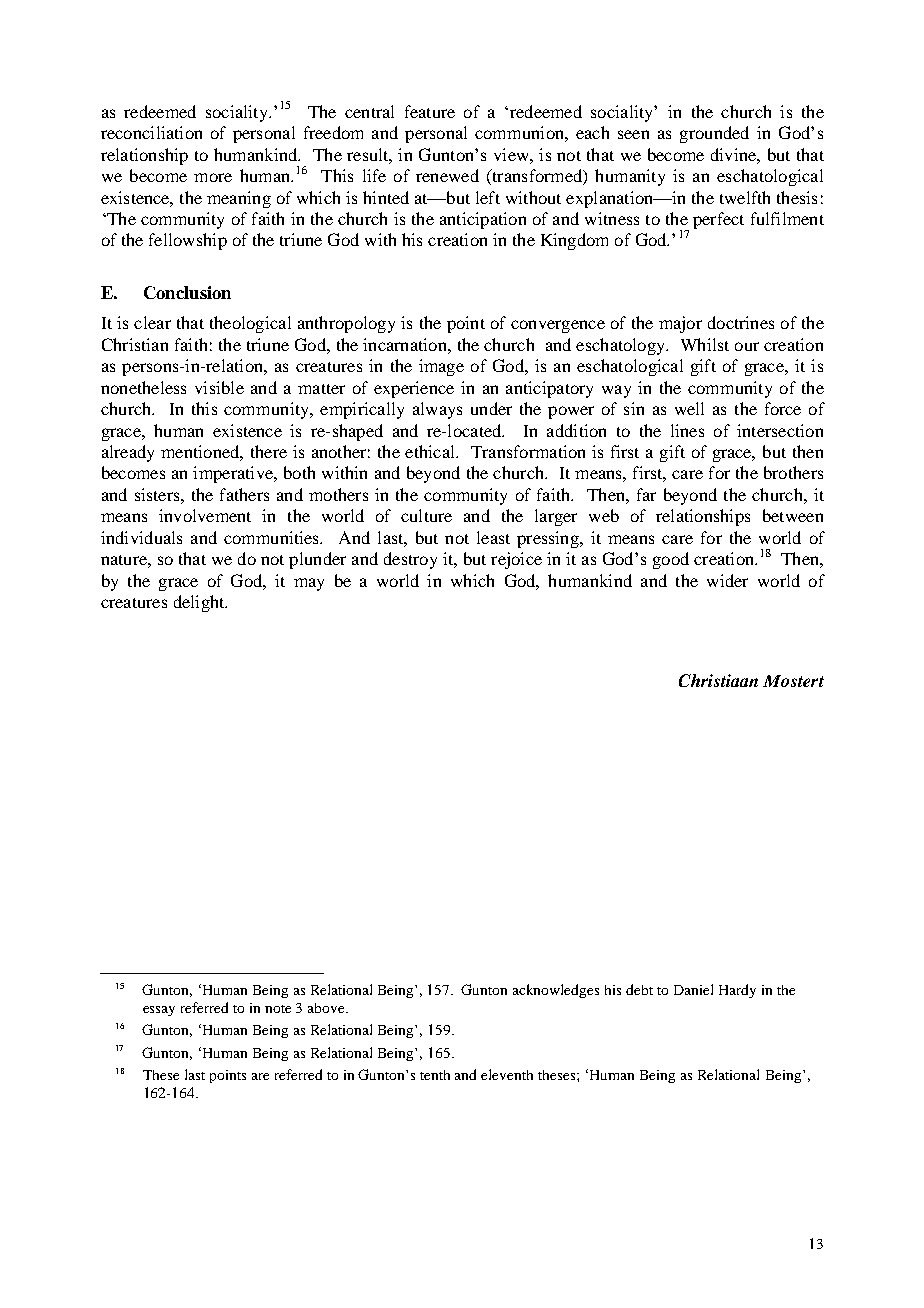  Describe the element at coordinates (159, 1011) in the screenshot. I see `essay` at that location.
